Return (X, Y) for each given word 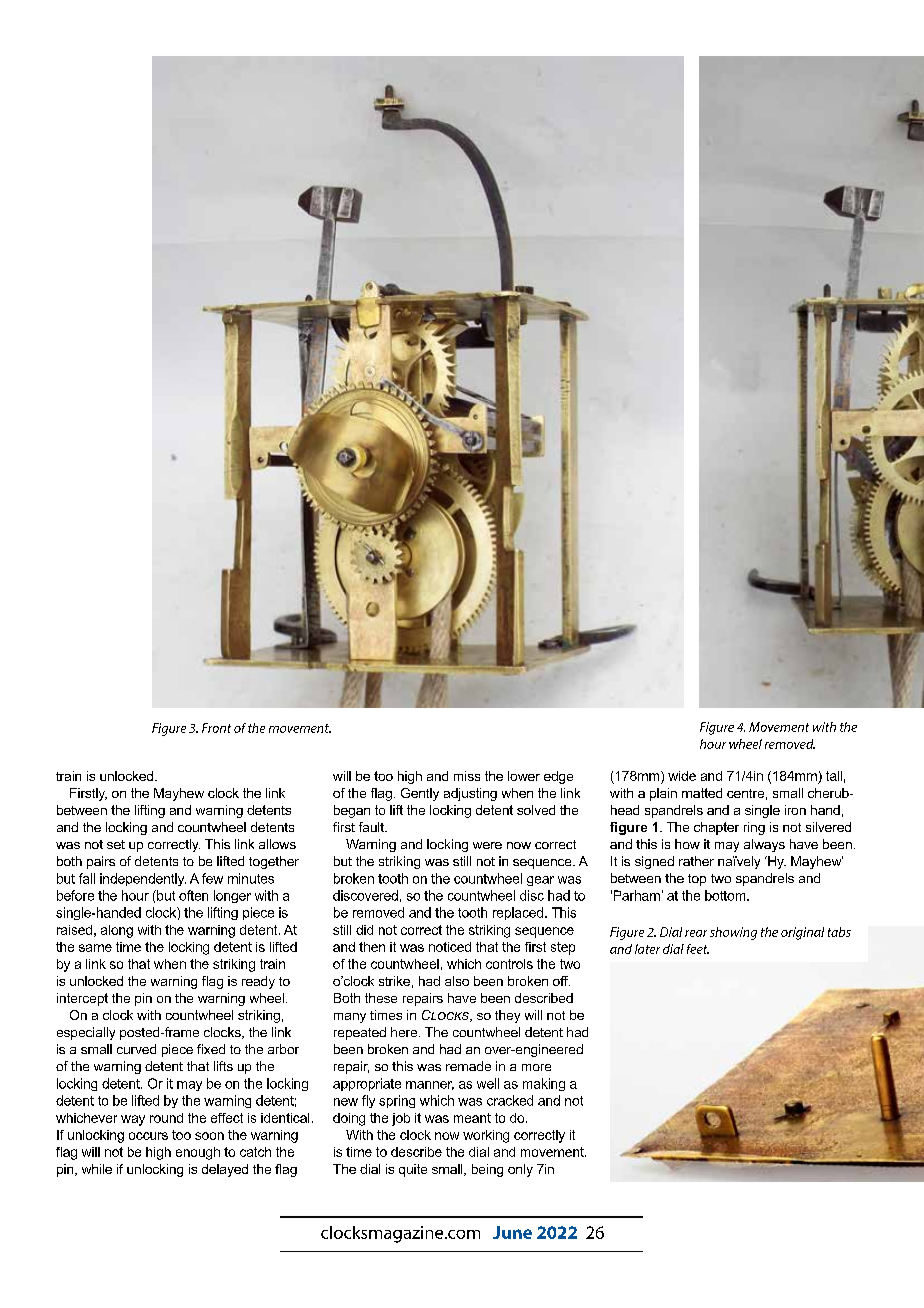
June (512, 1232)
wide (682, 776)
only (520, 1170)
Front (216, 728)
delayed (225, 1170)
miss (467, 776)
